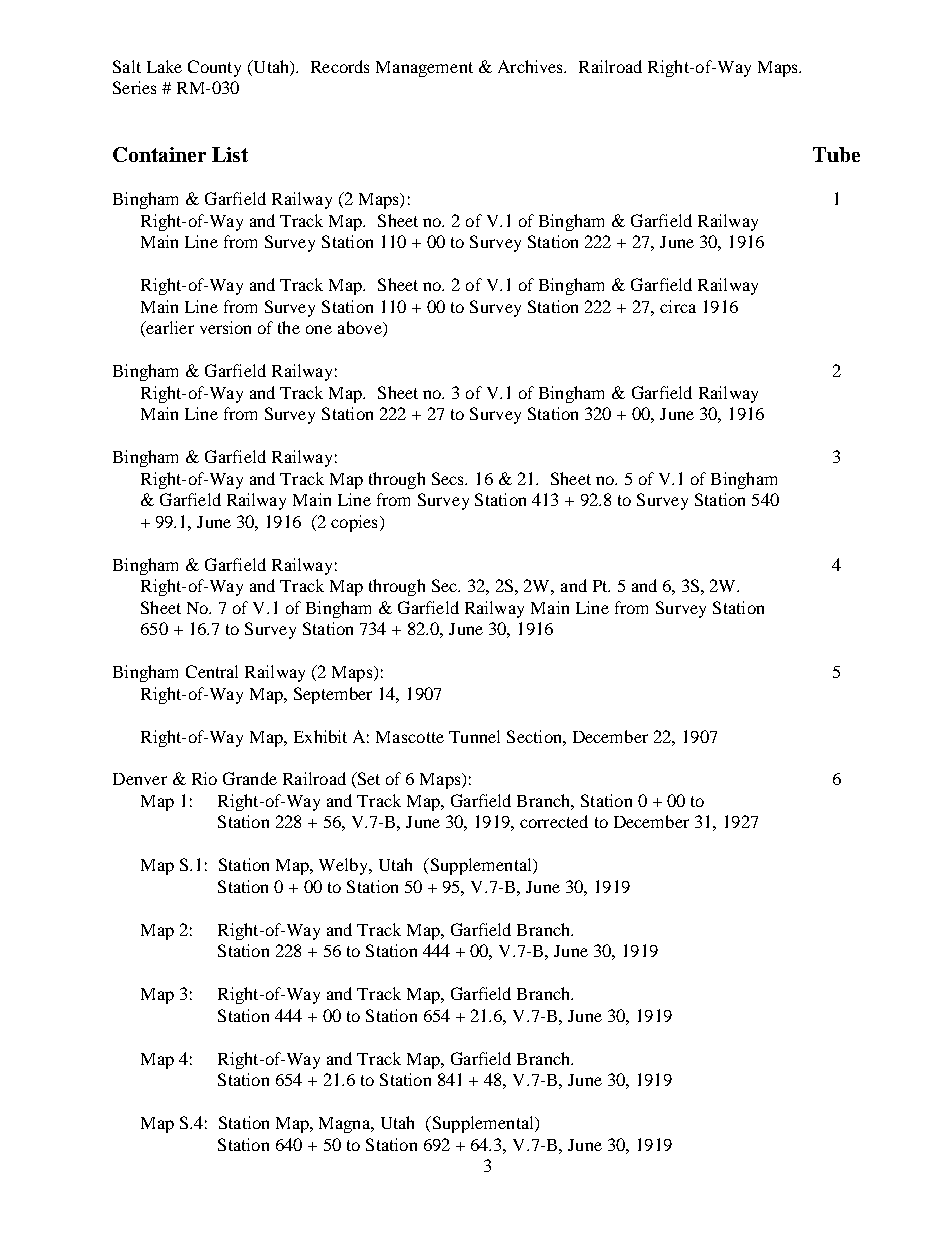 This screenshot has width=952, height=1233. What do you see at coordinates (346, 1125) in the screenshot?
I see `Magna` at bounding box center [346, 1125].
